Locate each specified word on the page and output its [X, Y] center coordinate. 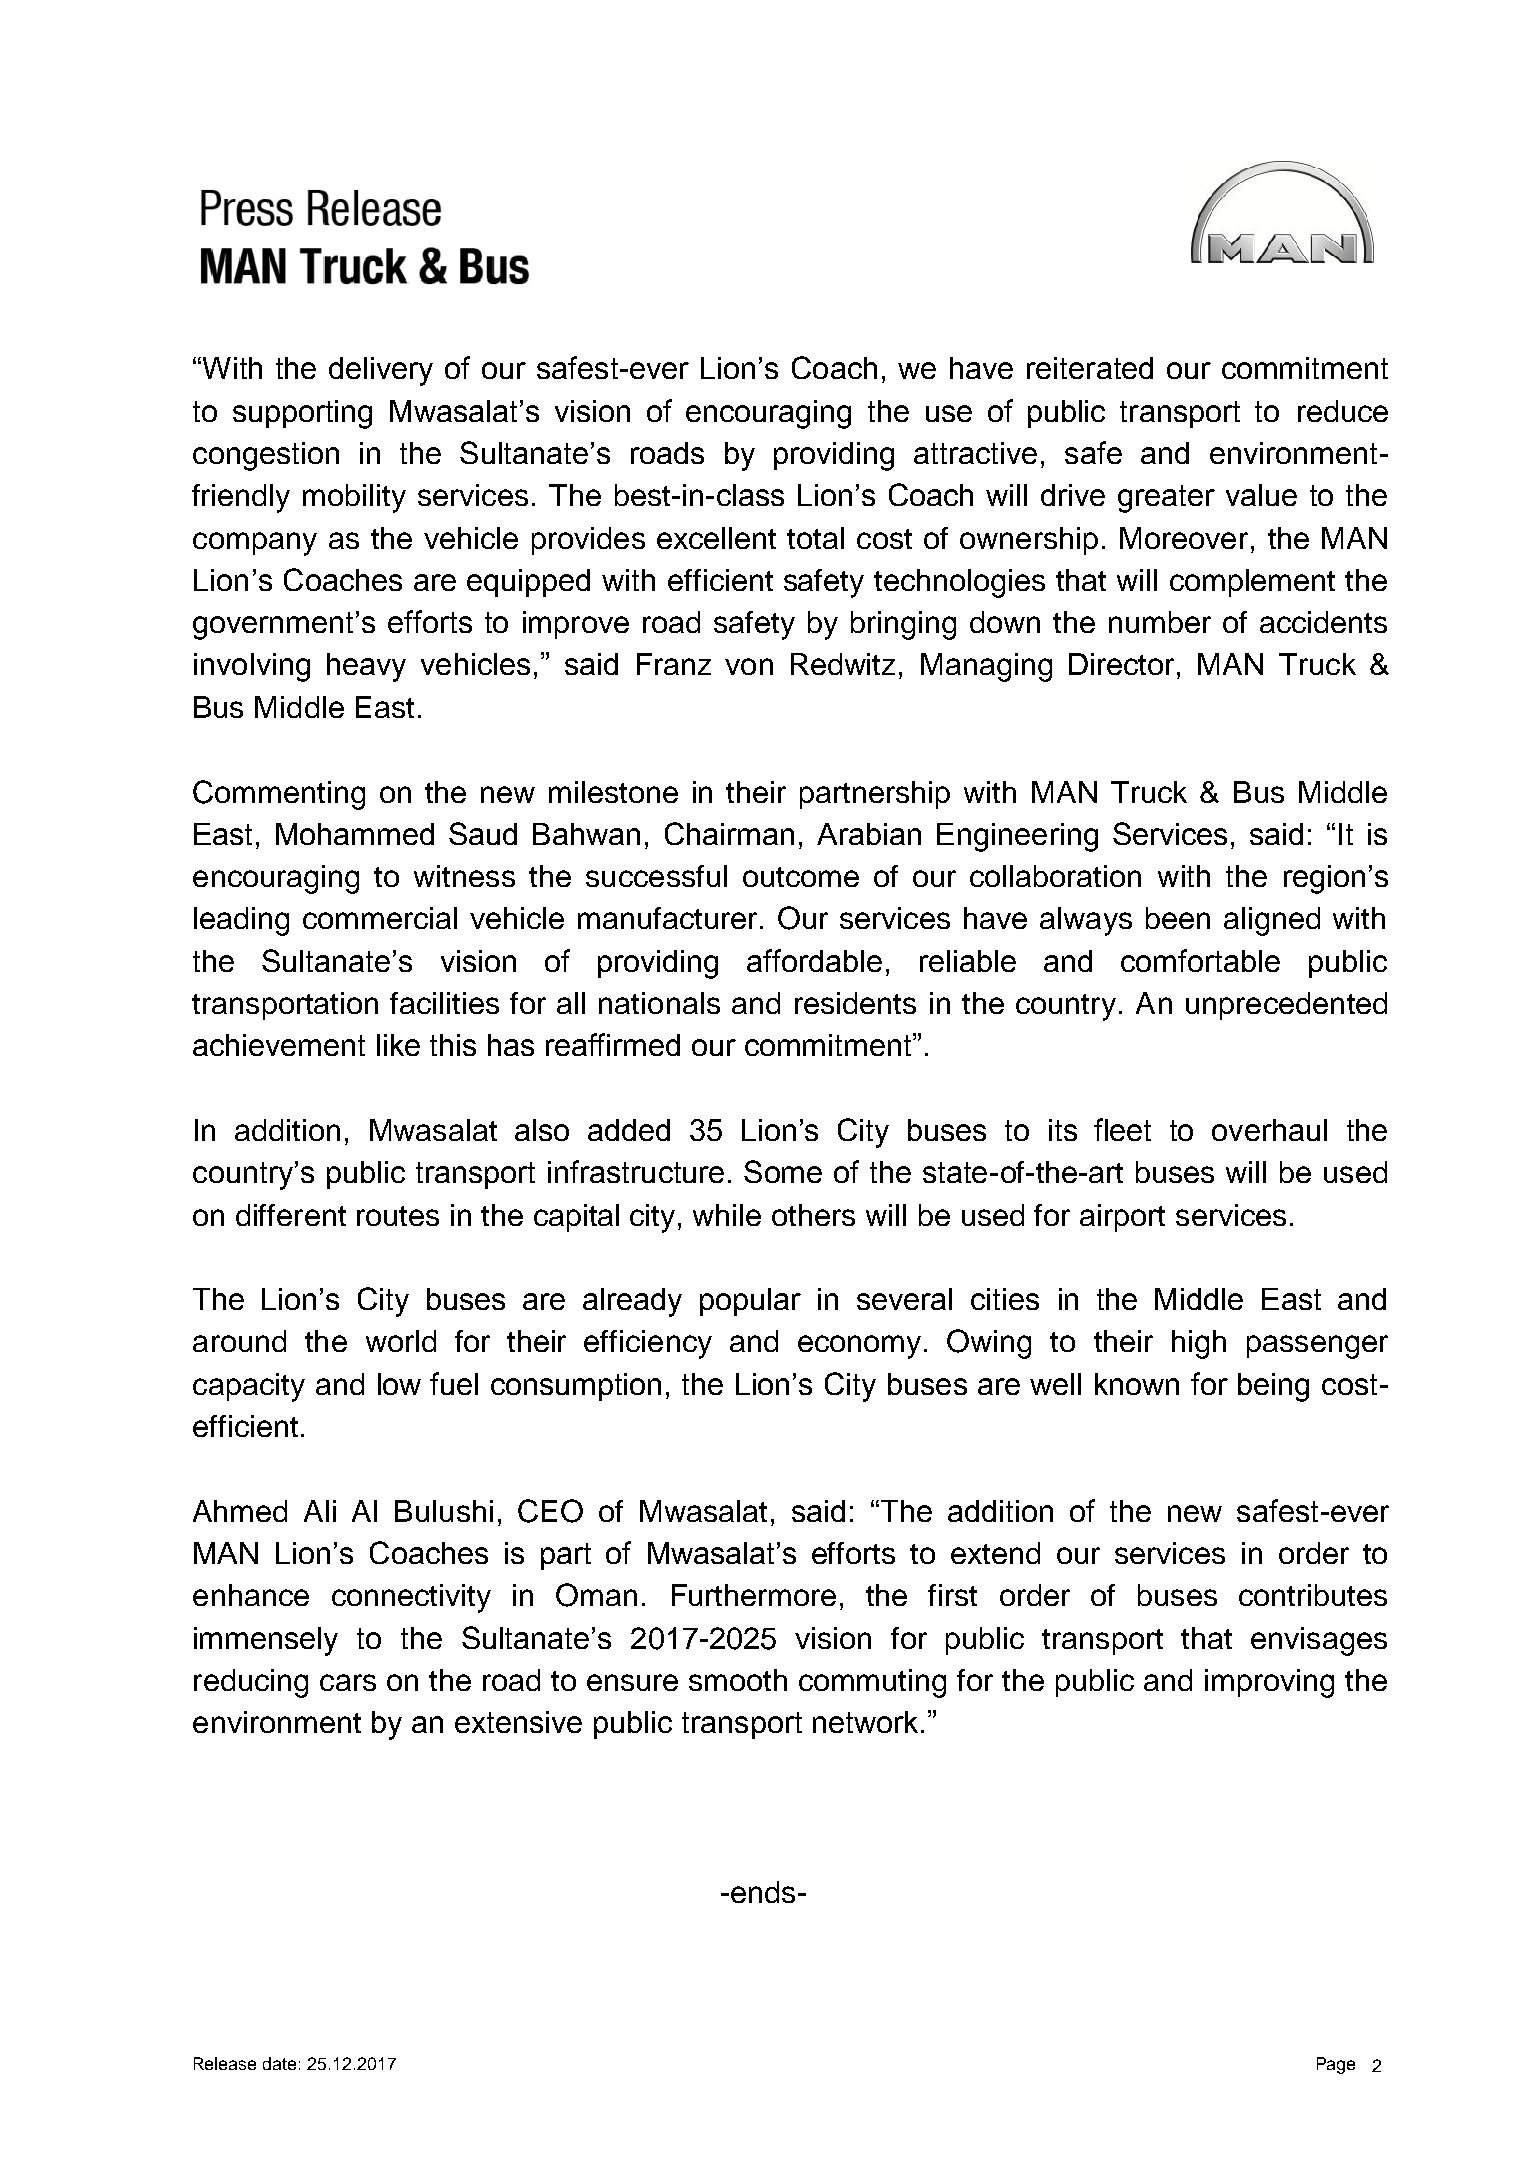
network [865, 1722]
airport [1122, 1218]
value [1261, 495]
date [279, 2063]
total [815, 538]
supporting [302, 414]
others [813, 1215]
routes [398, 1216]
